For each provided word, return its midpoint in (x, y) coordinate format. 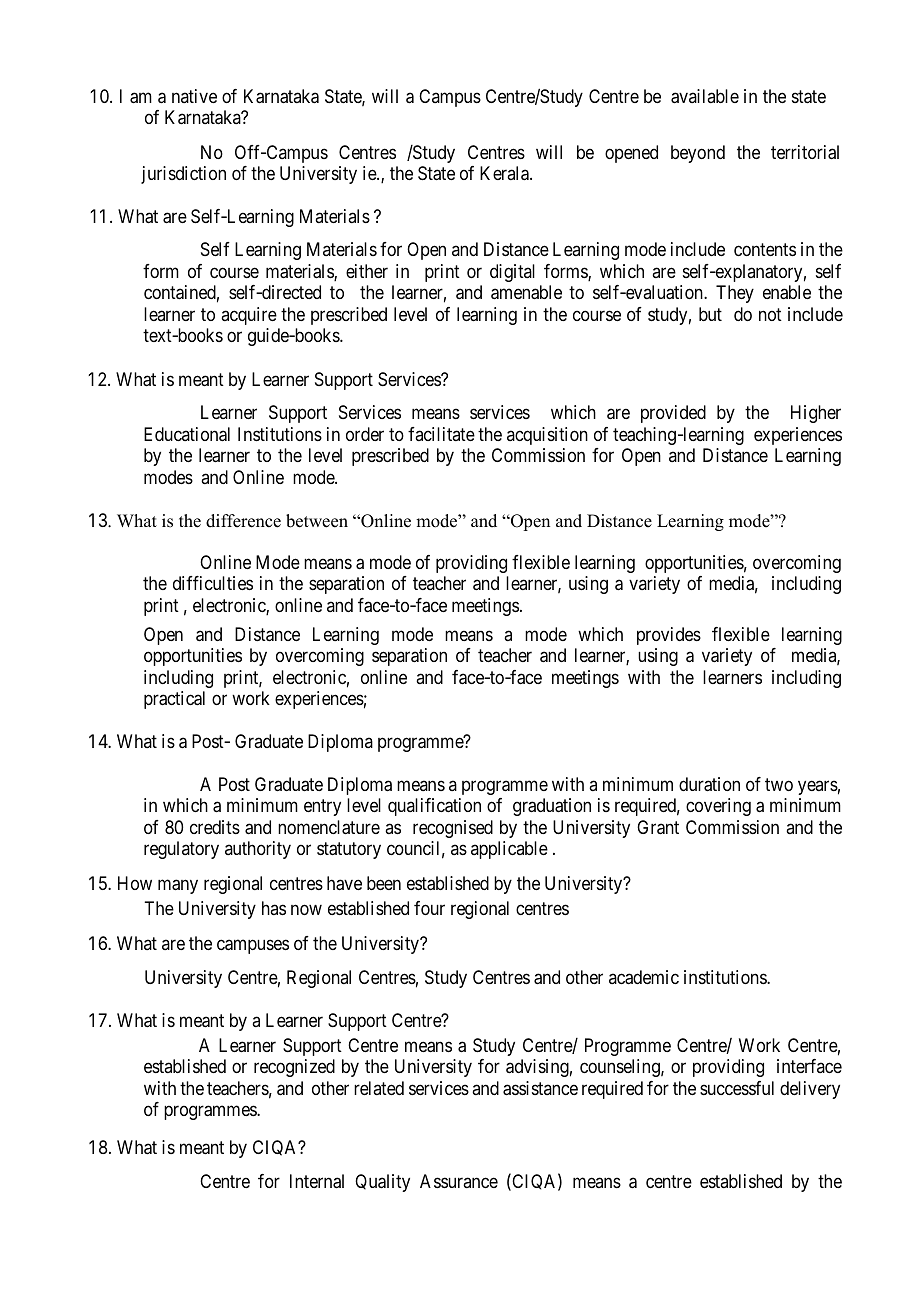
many (178, 886)
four (429, 908)
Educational (187, 434)
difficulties (213, 583)
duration (709, 784)
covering (718, 807)
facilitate (441, 434)
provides (669, 636)
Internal (317, 1181)
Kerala (505, 173)
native (194, 96)
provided (673, 414)
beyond (698, 154)
